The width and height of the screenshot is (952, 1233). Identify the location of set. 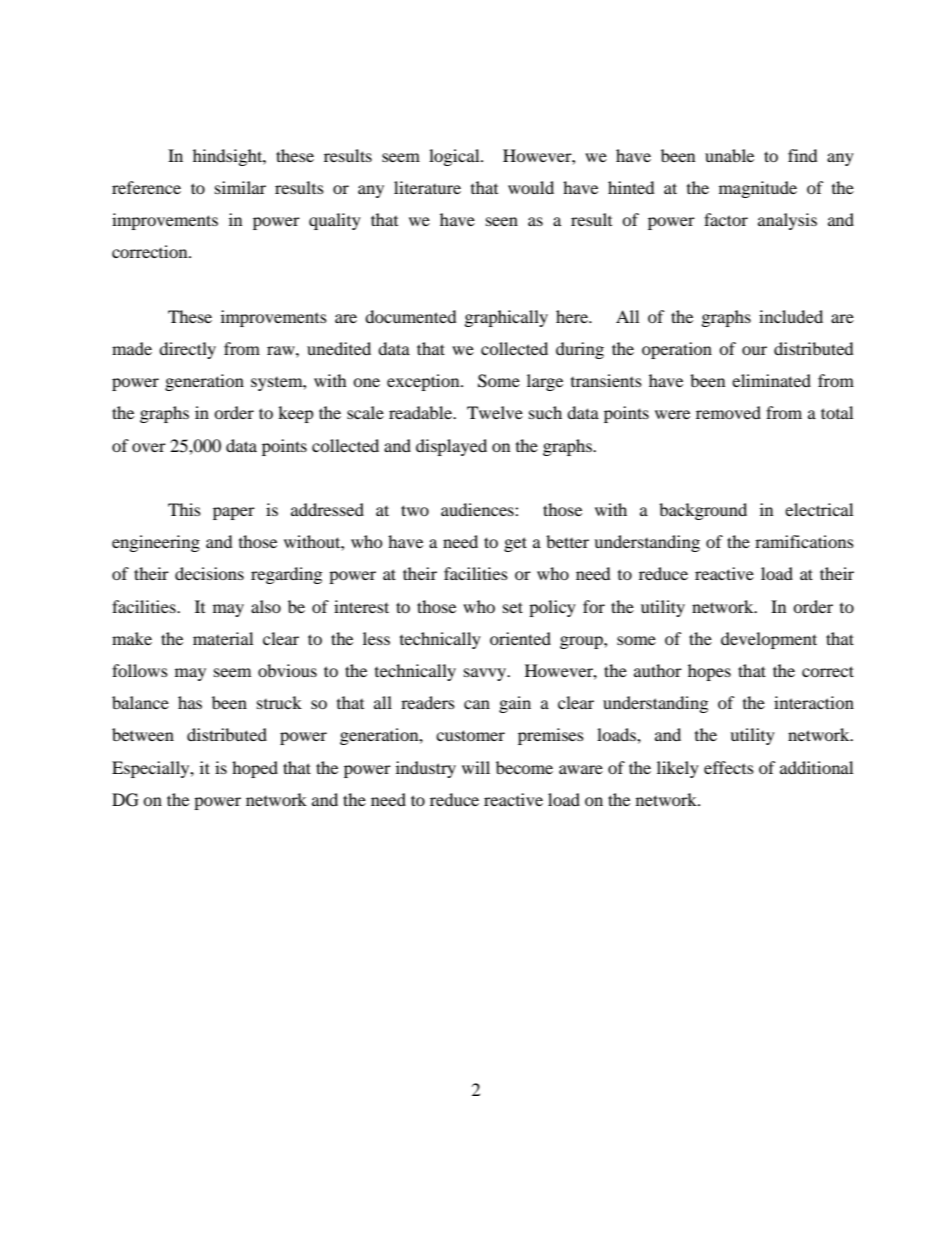
(513, 607).
